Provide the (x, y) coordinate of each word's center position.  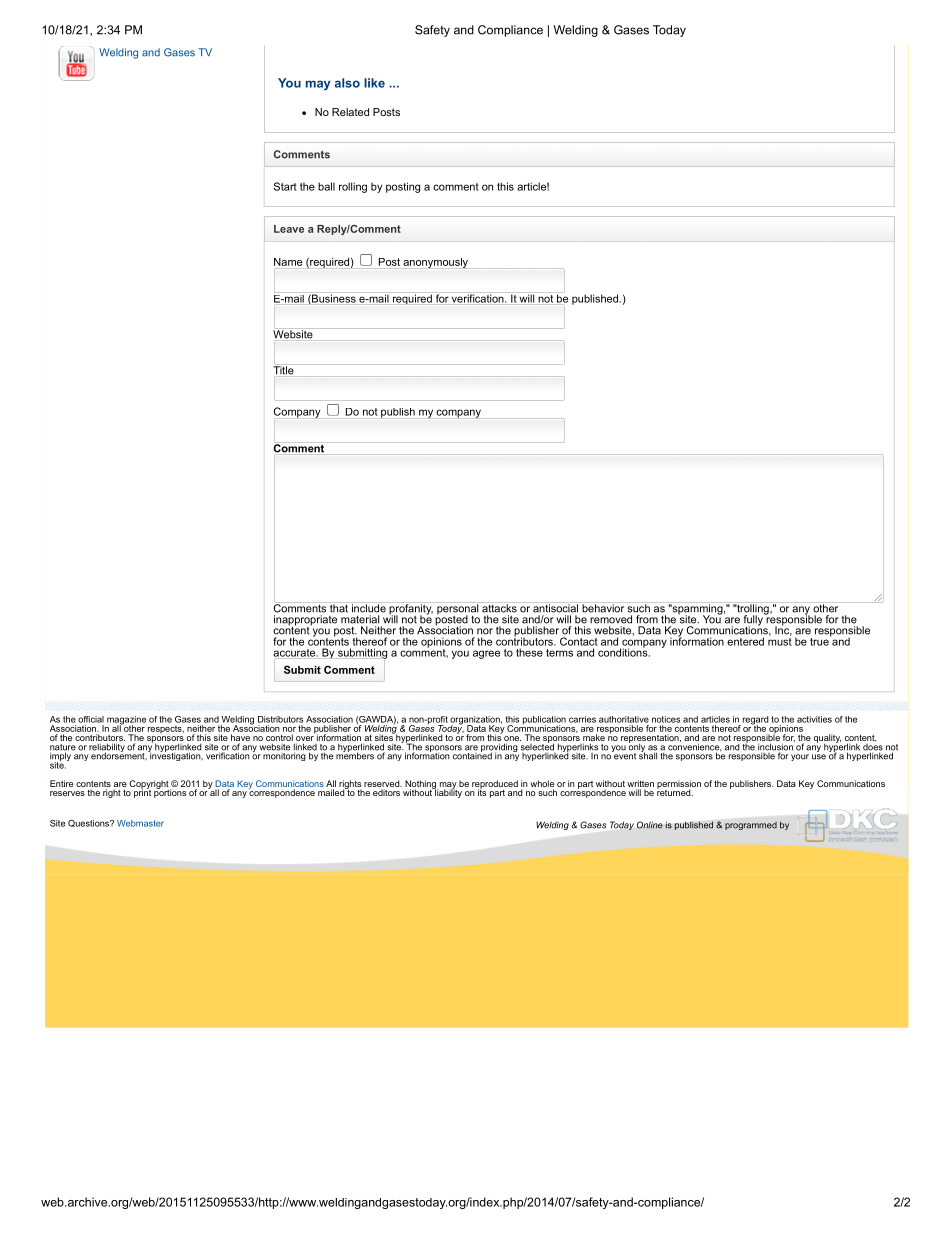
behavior (603, 607)
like (374, 83)
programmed (751, 826)
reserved (383, 783)
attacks (499, 607)
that (339, 607)
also (347, 83)
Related (350, 112)
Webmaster (140, 823)
